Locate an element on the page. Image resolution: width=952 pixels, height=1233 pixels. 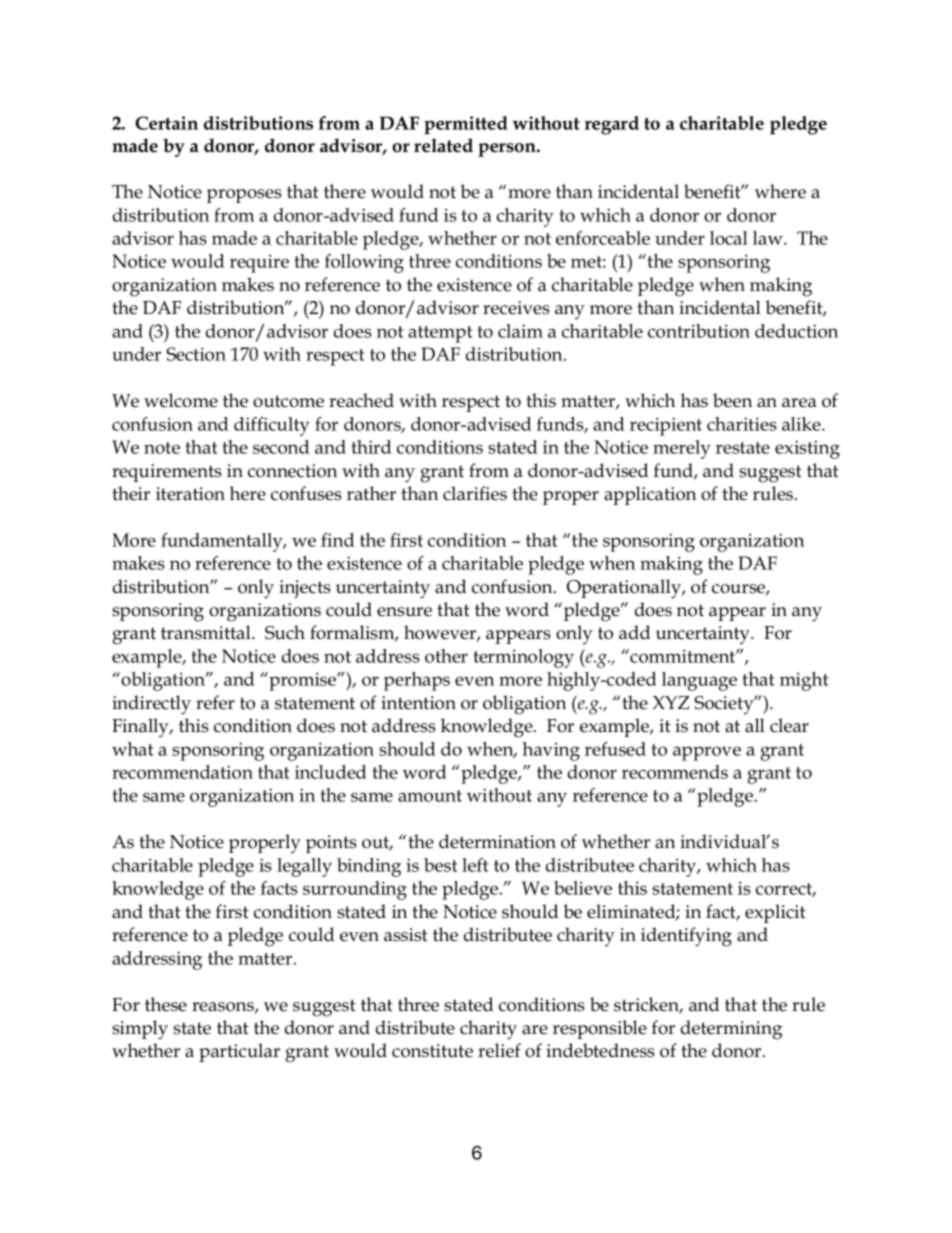
particular is located at coordinates (239, 1052).
